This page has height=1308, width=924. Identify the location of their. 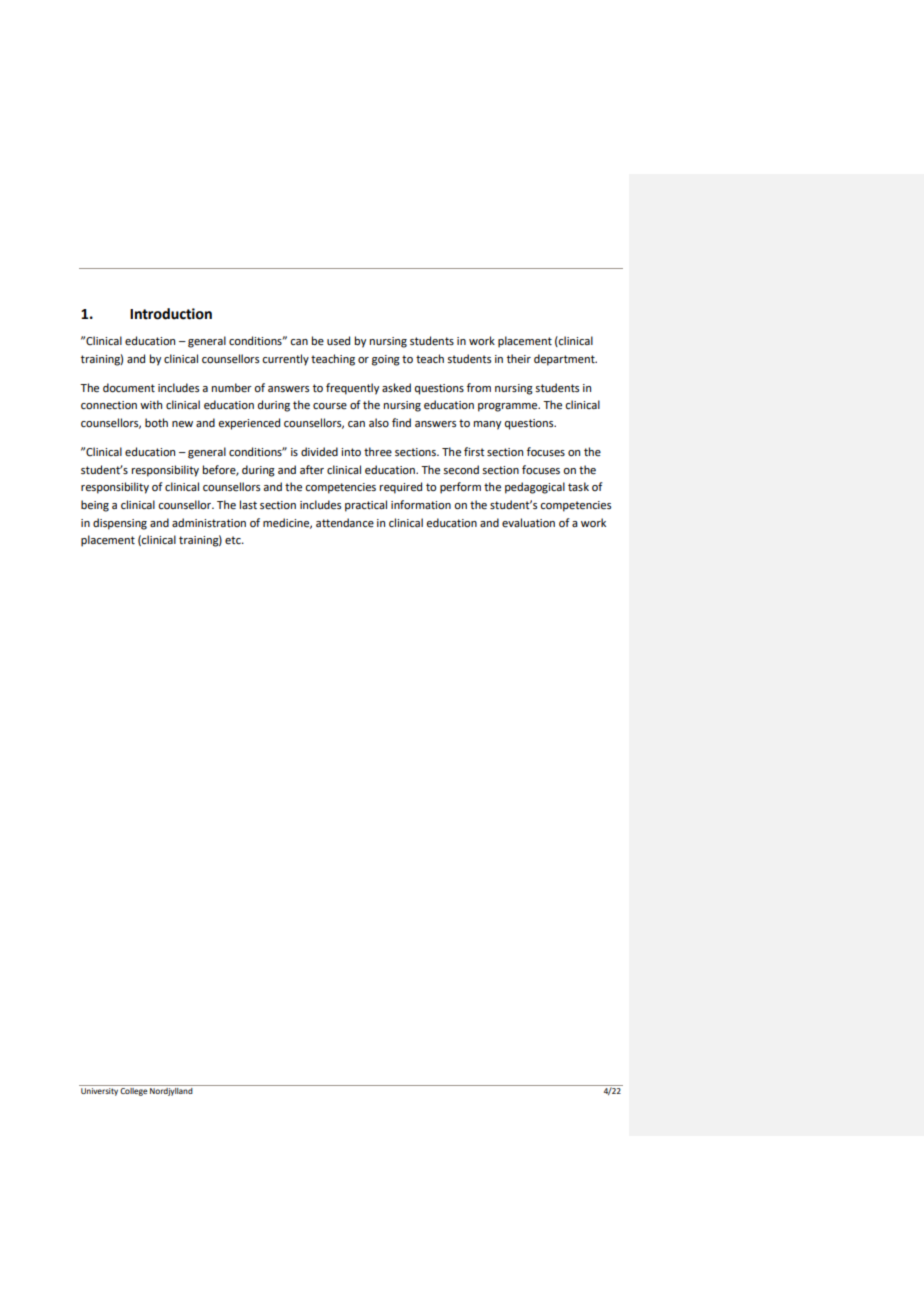
(519, 359).
